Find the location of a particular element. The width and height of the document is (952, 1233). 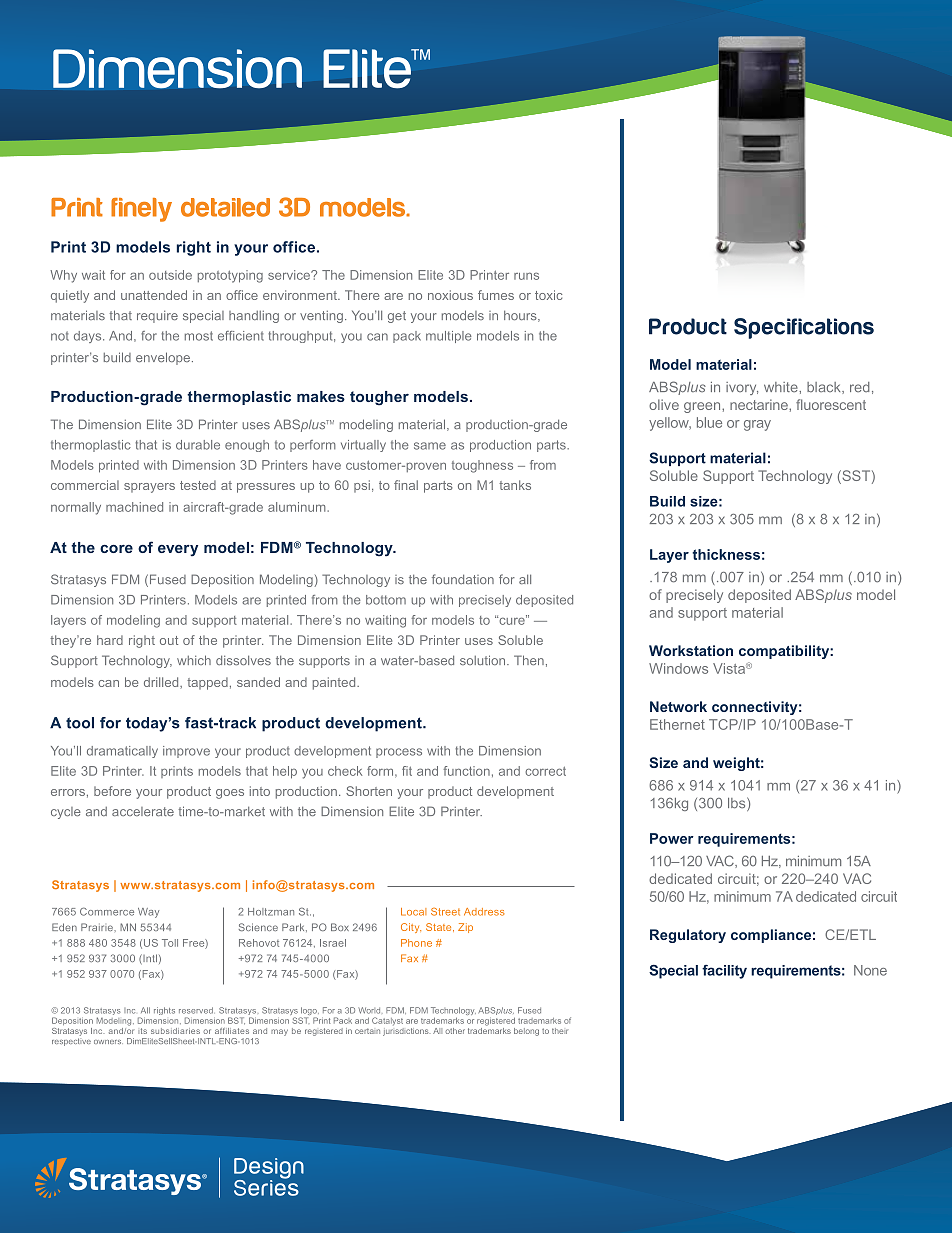

Workstation is located at coordinates (691, 650).
